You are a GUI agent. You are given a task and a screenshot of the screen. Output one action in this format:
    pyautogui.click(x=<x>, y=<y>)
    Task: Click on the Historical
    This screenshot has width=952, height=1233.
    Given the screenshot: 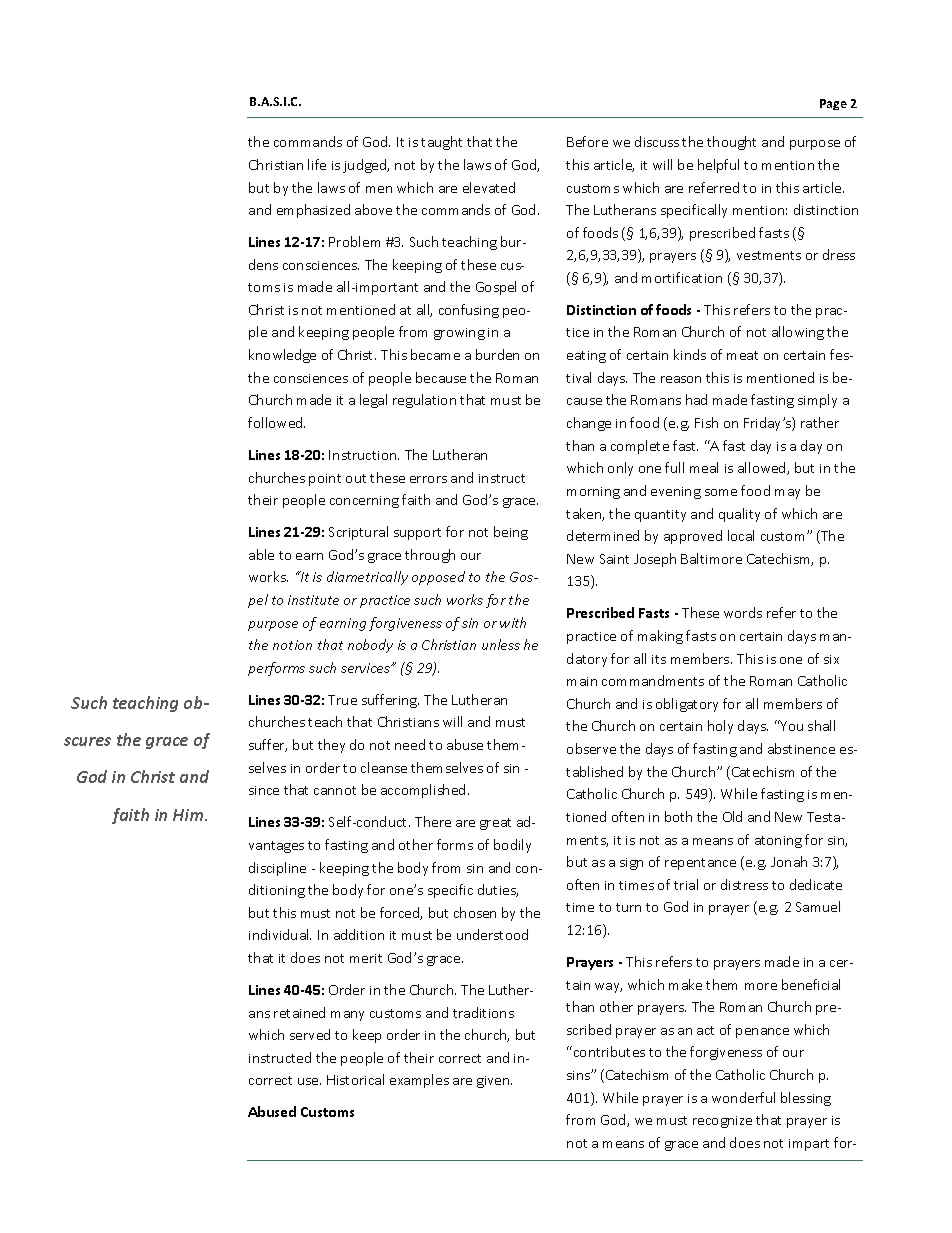 What is the action you would take?
    pyautogui.click(x=355, y=1079)
